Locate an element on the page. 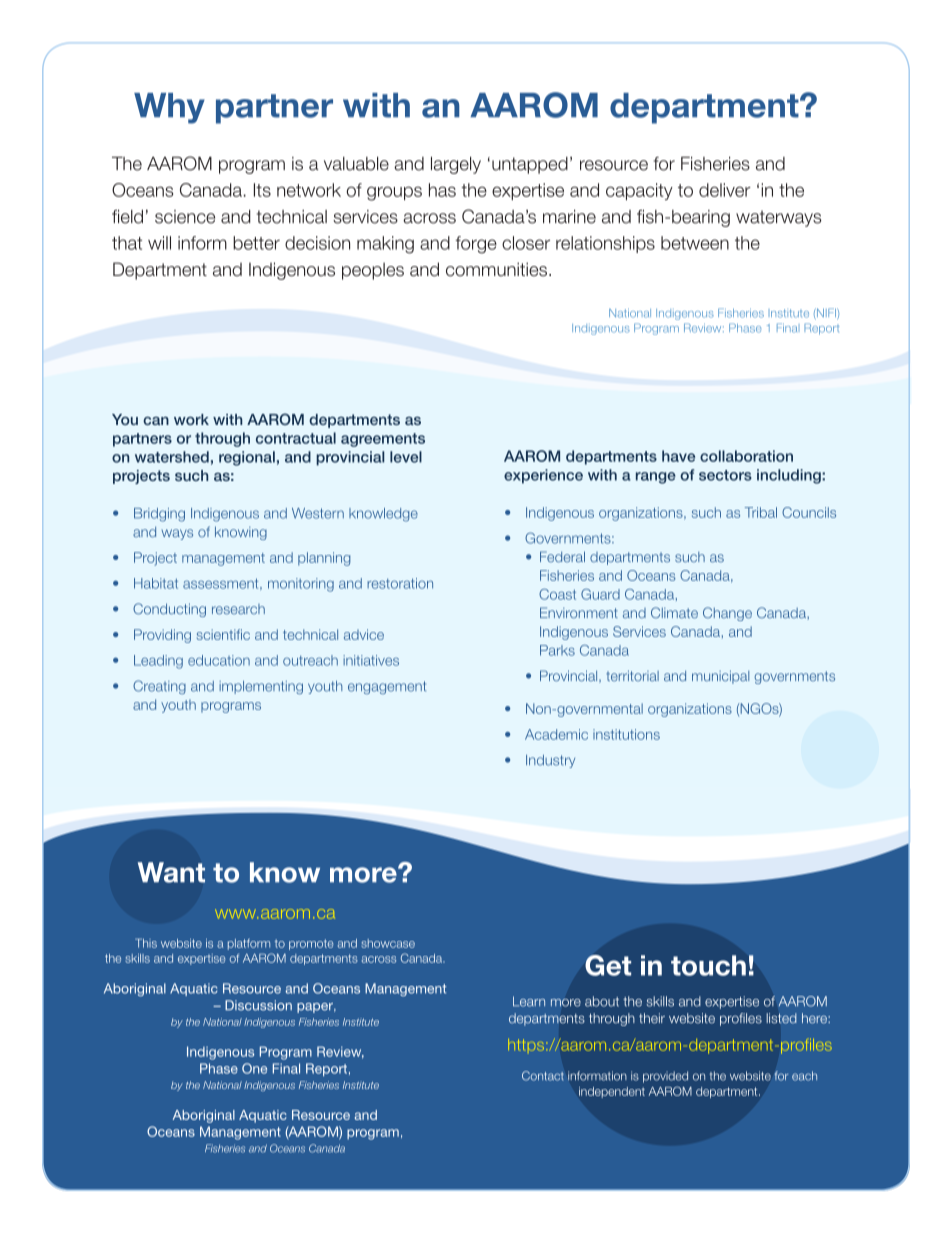 The height and width of the document is (1233, 952). research is located at coordinates (238, 609).
